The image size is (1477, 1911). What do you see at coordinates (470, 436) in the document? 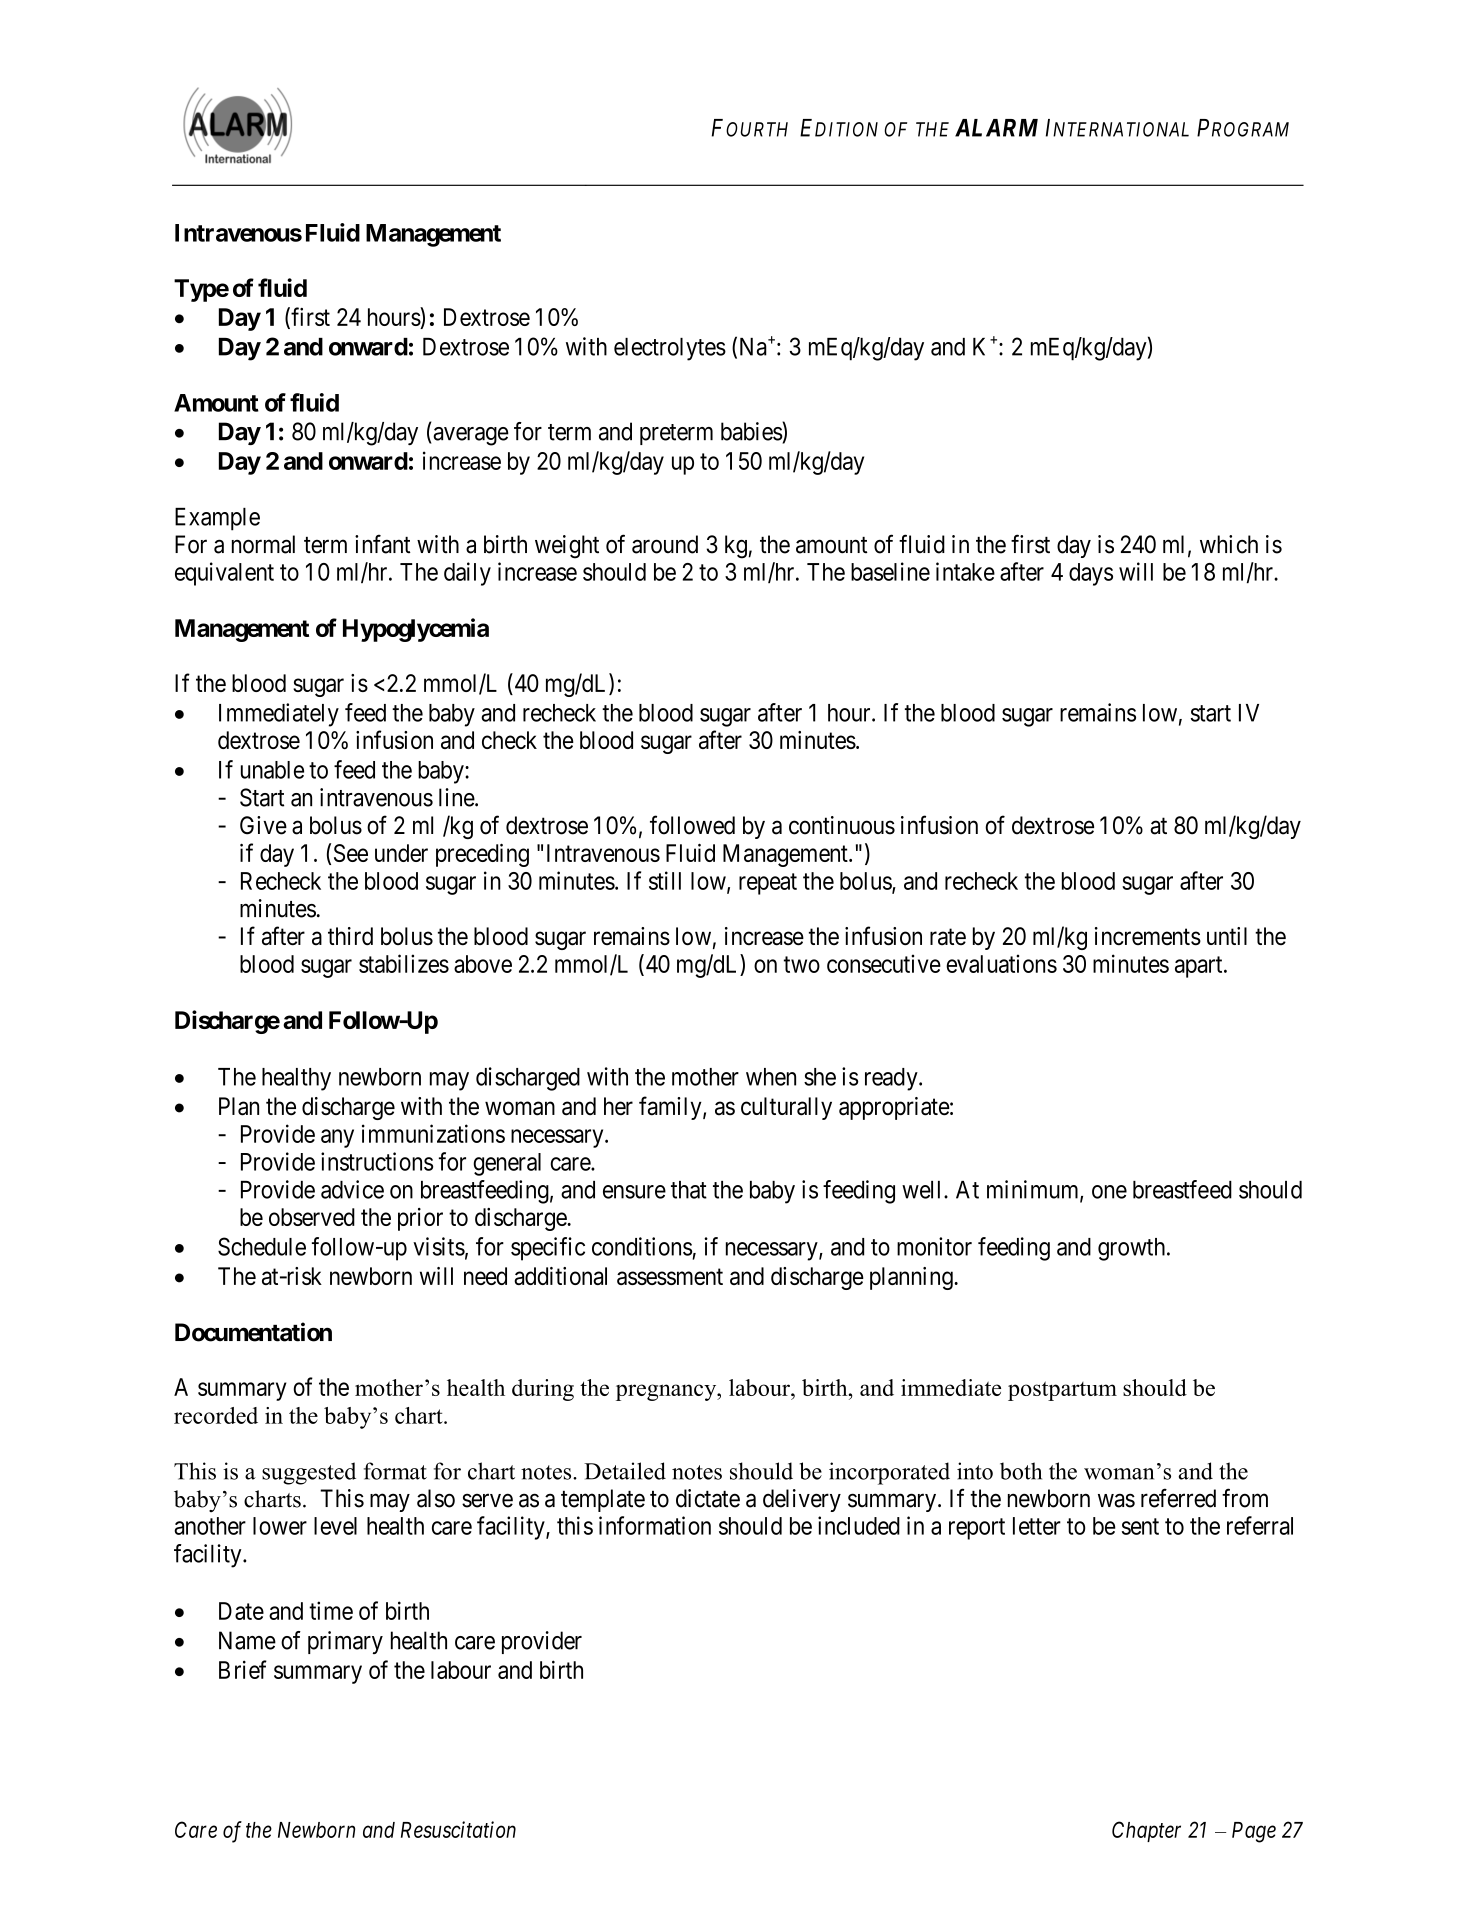
I see `average` at bounding box center [470, 436].
